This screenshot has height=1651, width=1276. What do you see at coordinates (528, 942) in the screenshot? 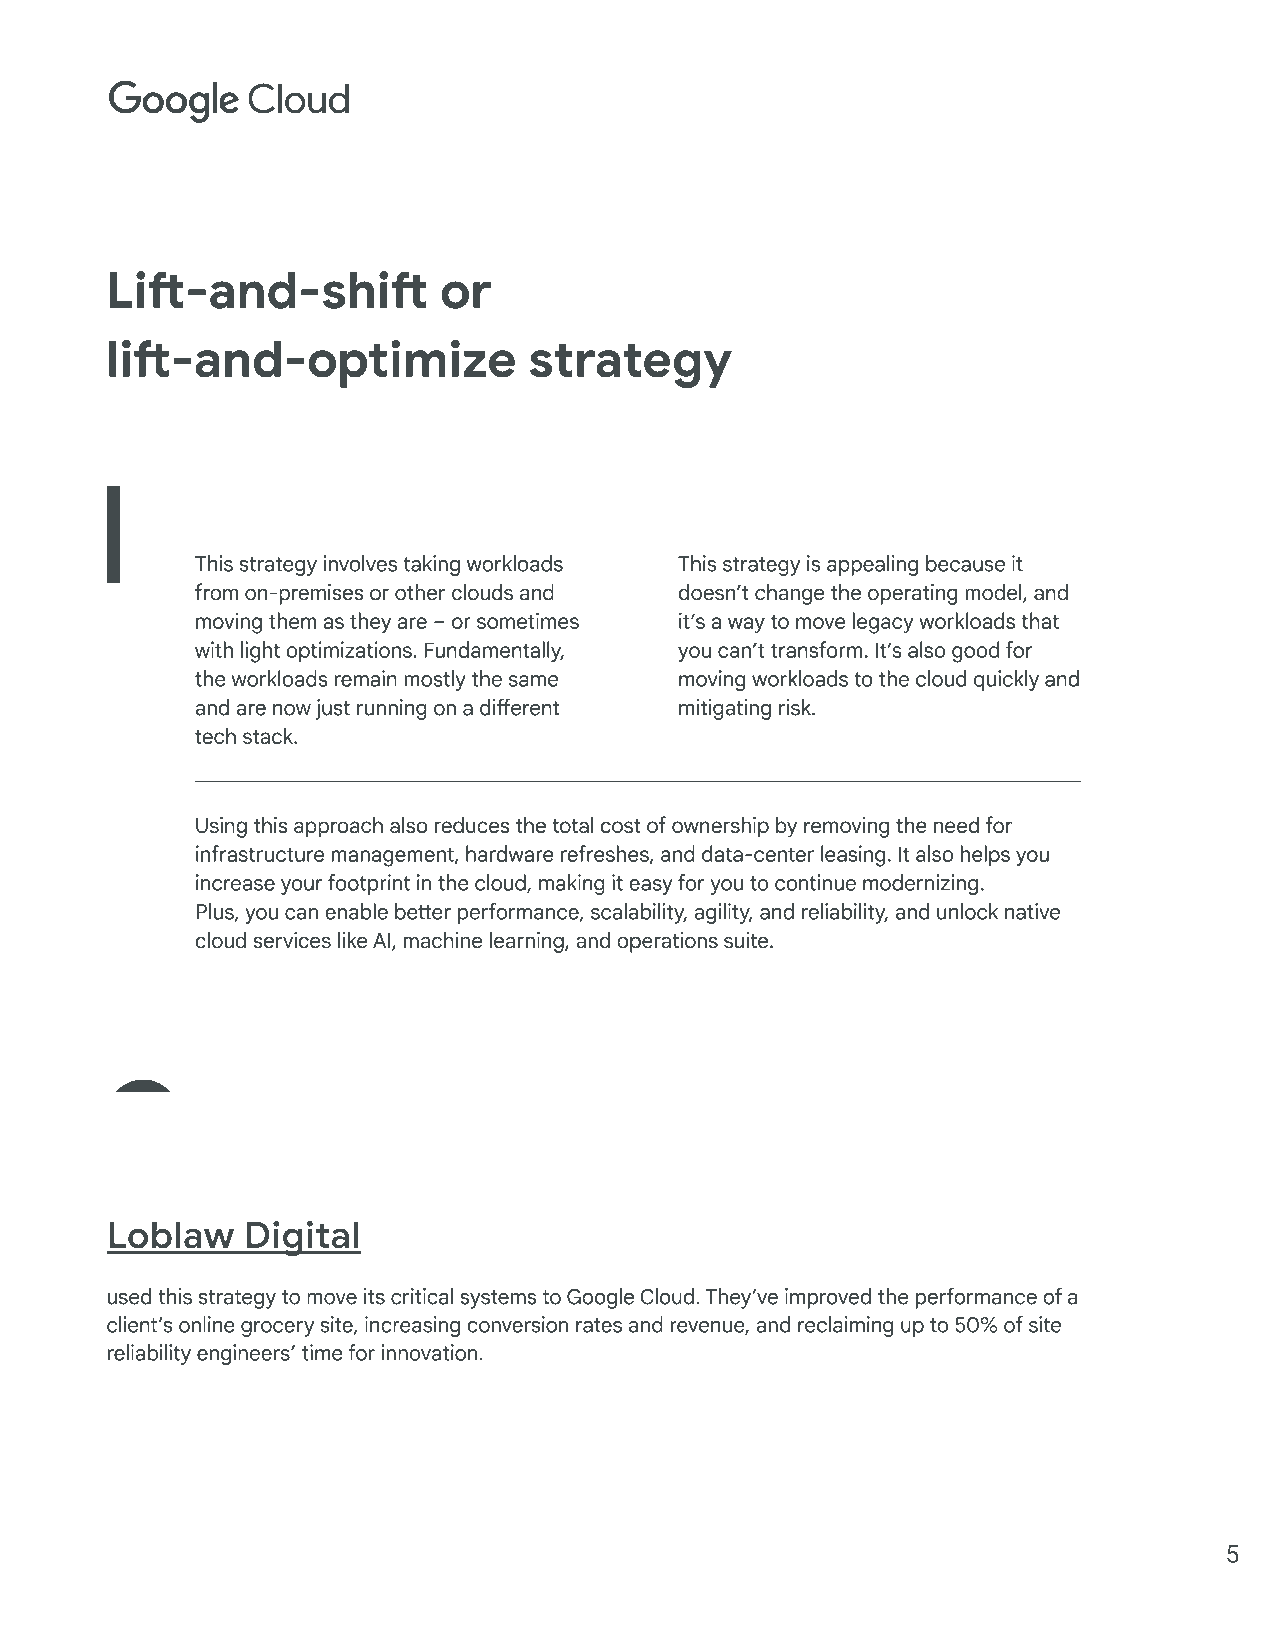
I see `learning` at bounding box center [528, 942].
